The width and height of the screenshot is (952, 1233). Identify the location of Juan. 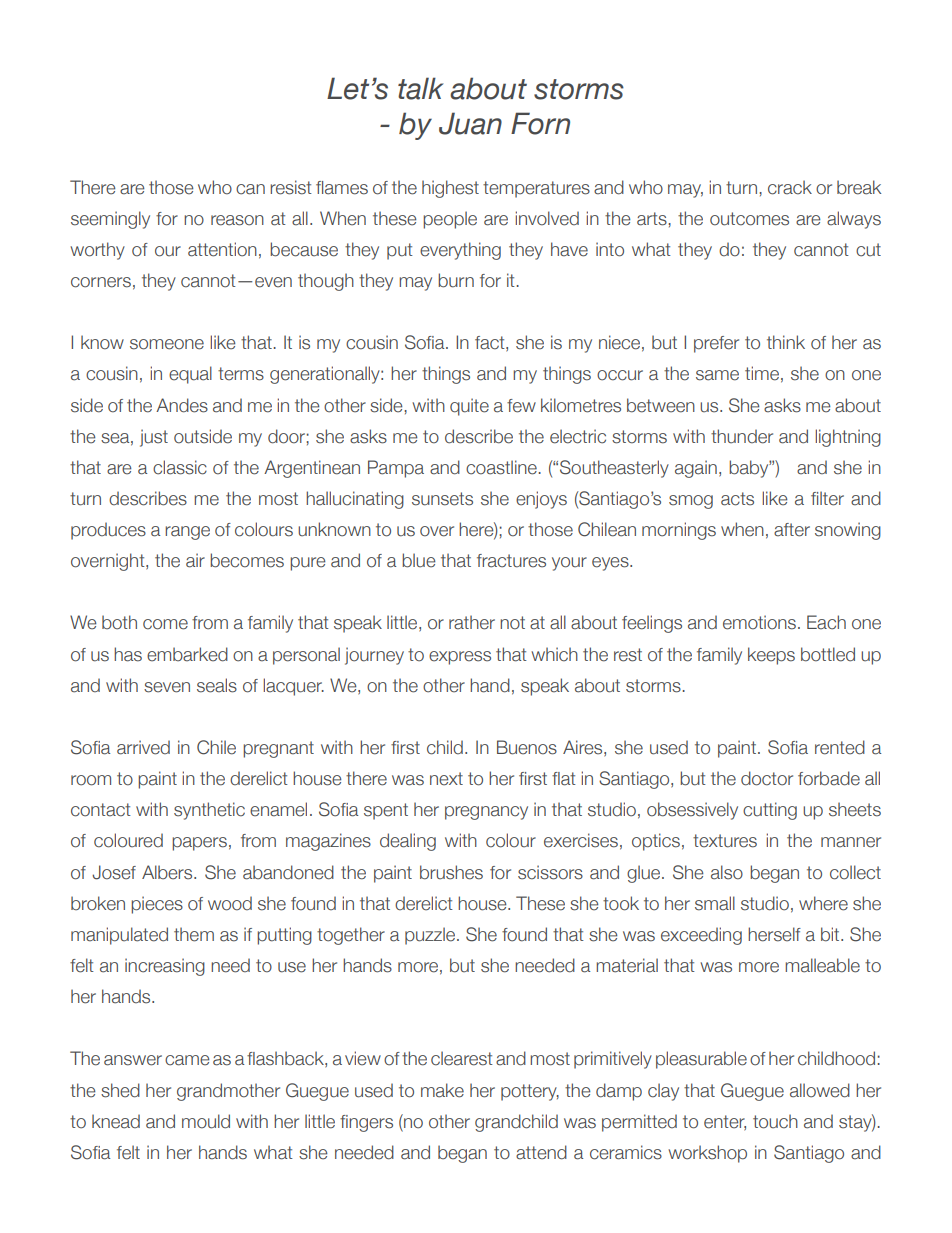
(470, 123).
